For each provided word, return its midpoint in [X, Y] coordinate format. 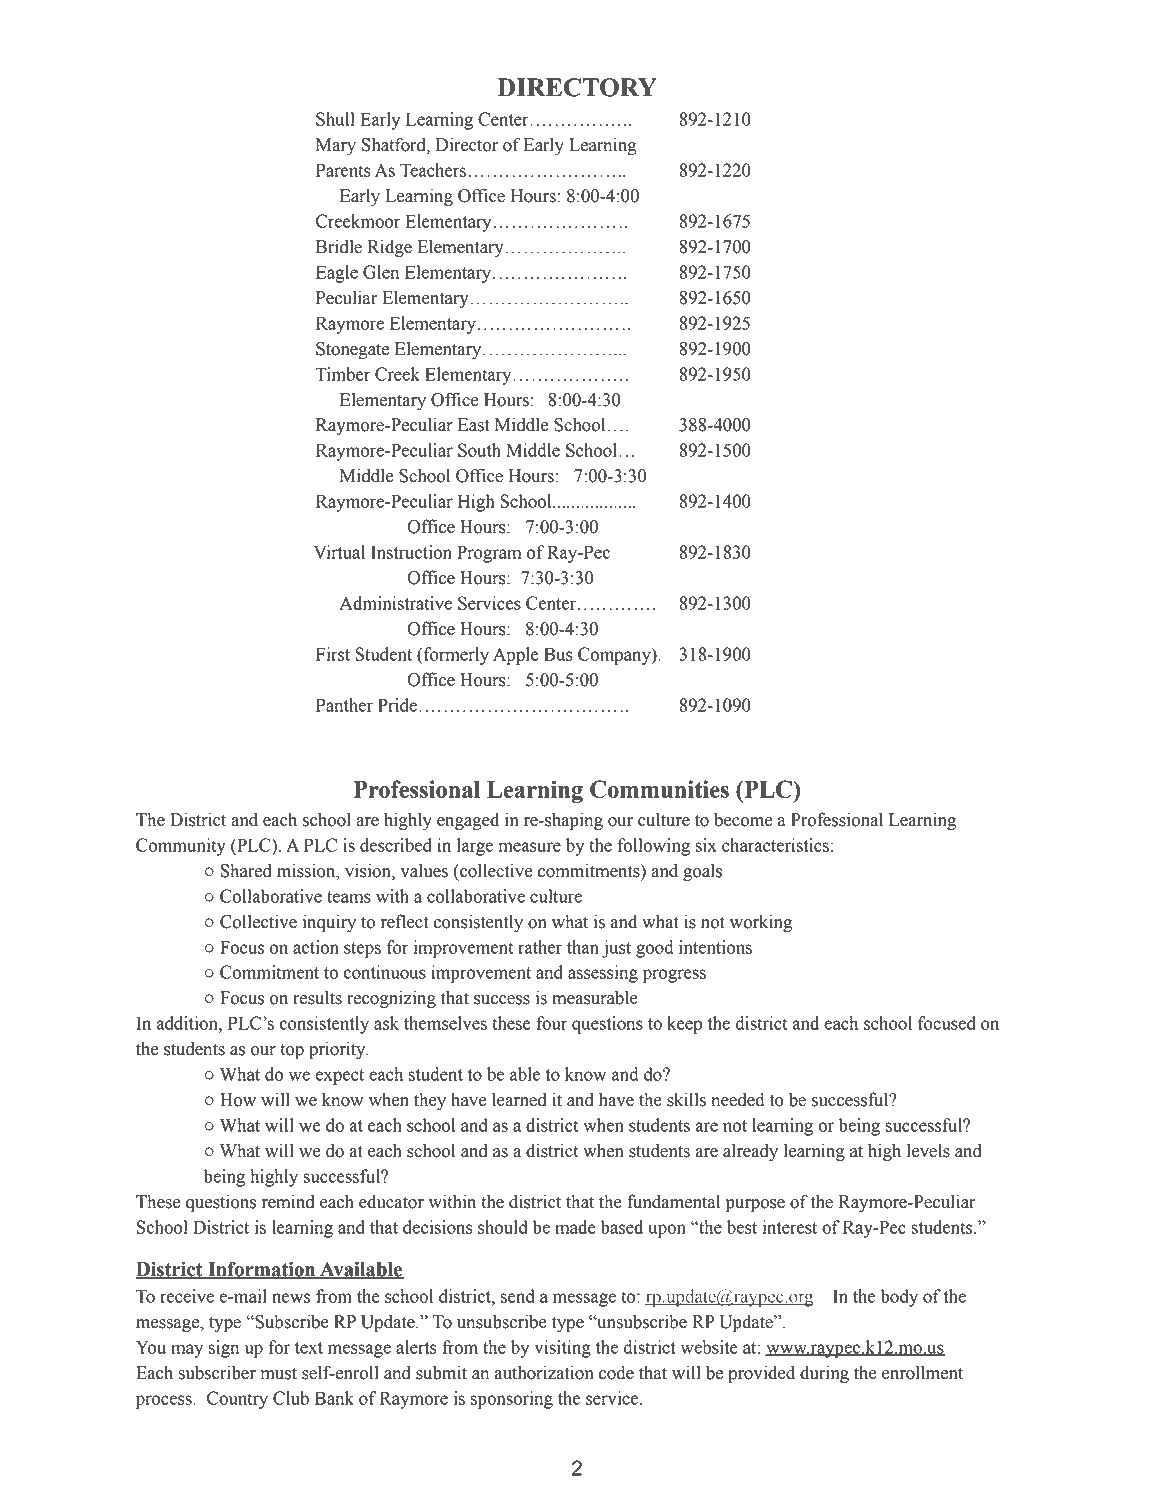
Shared [246, 870]
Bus [558, 654]
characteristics [775, 845]
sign [224, 1349]
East [474, 425]
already [750, 1152]
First [333, 654]
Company [615, 656]
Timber [342, 374]
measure [529, 847]
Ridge [390, 248]
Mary [336, 146]
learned [519, 1099]
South [479, 450]
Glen [381, 272]
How [238, 1100]
